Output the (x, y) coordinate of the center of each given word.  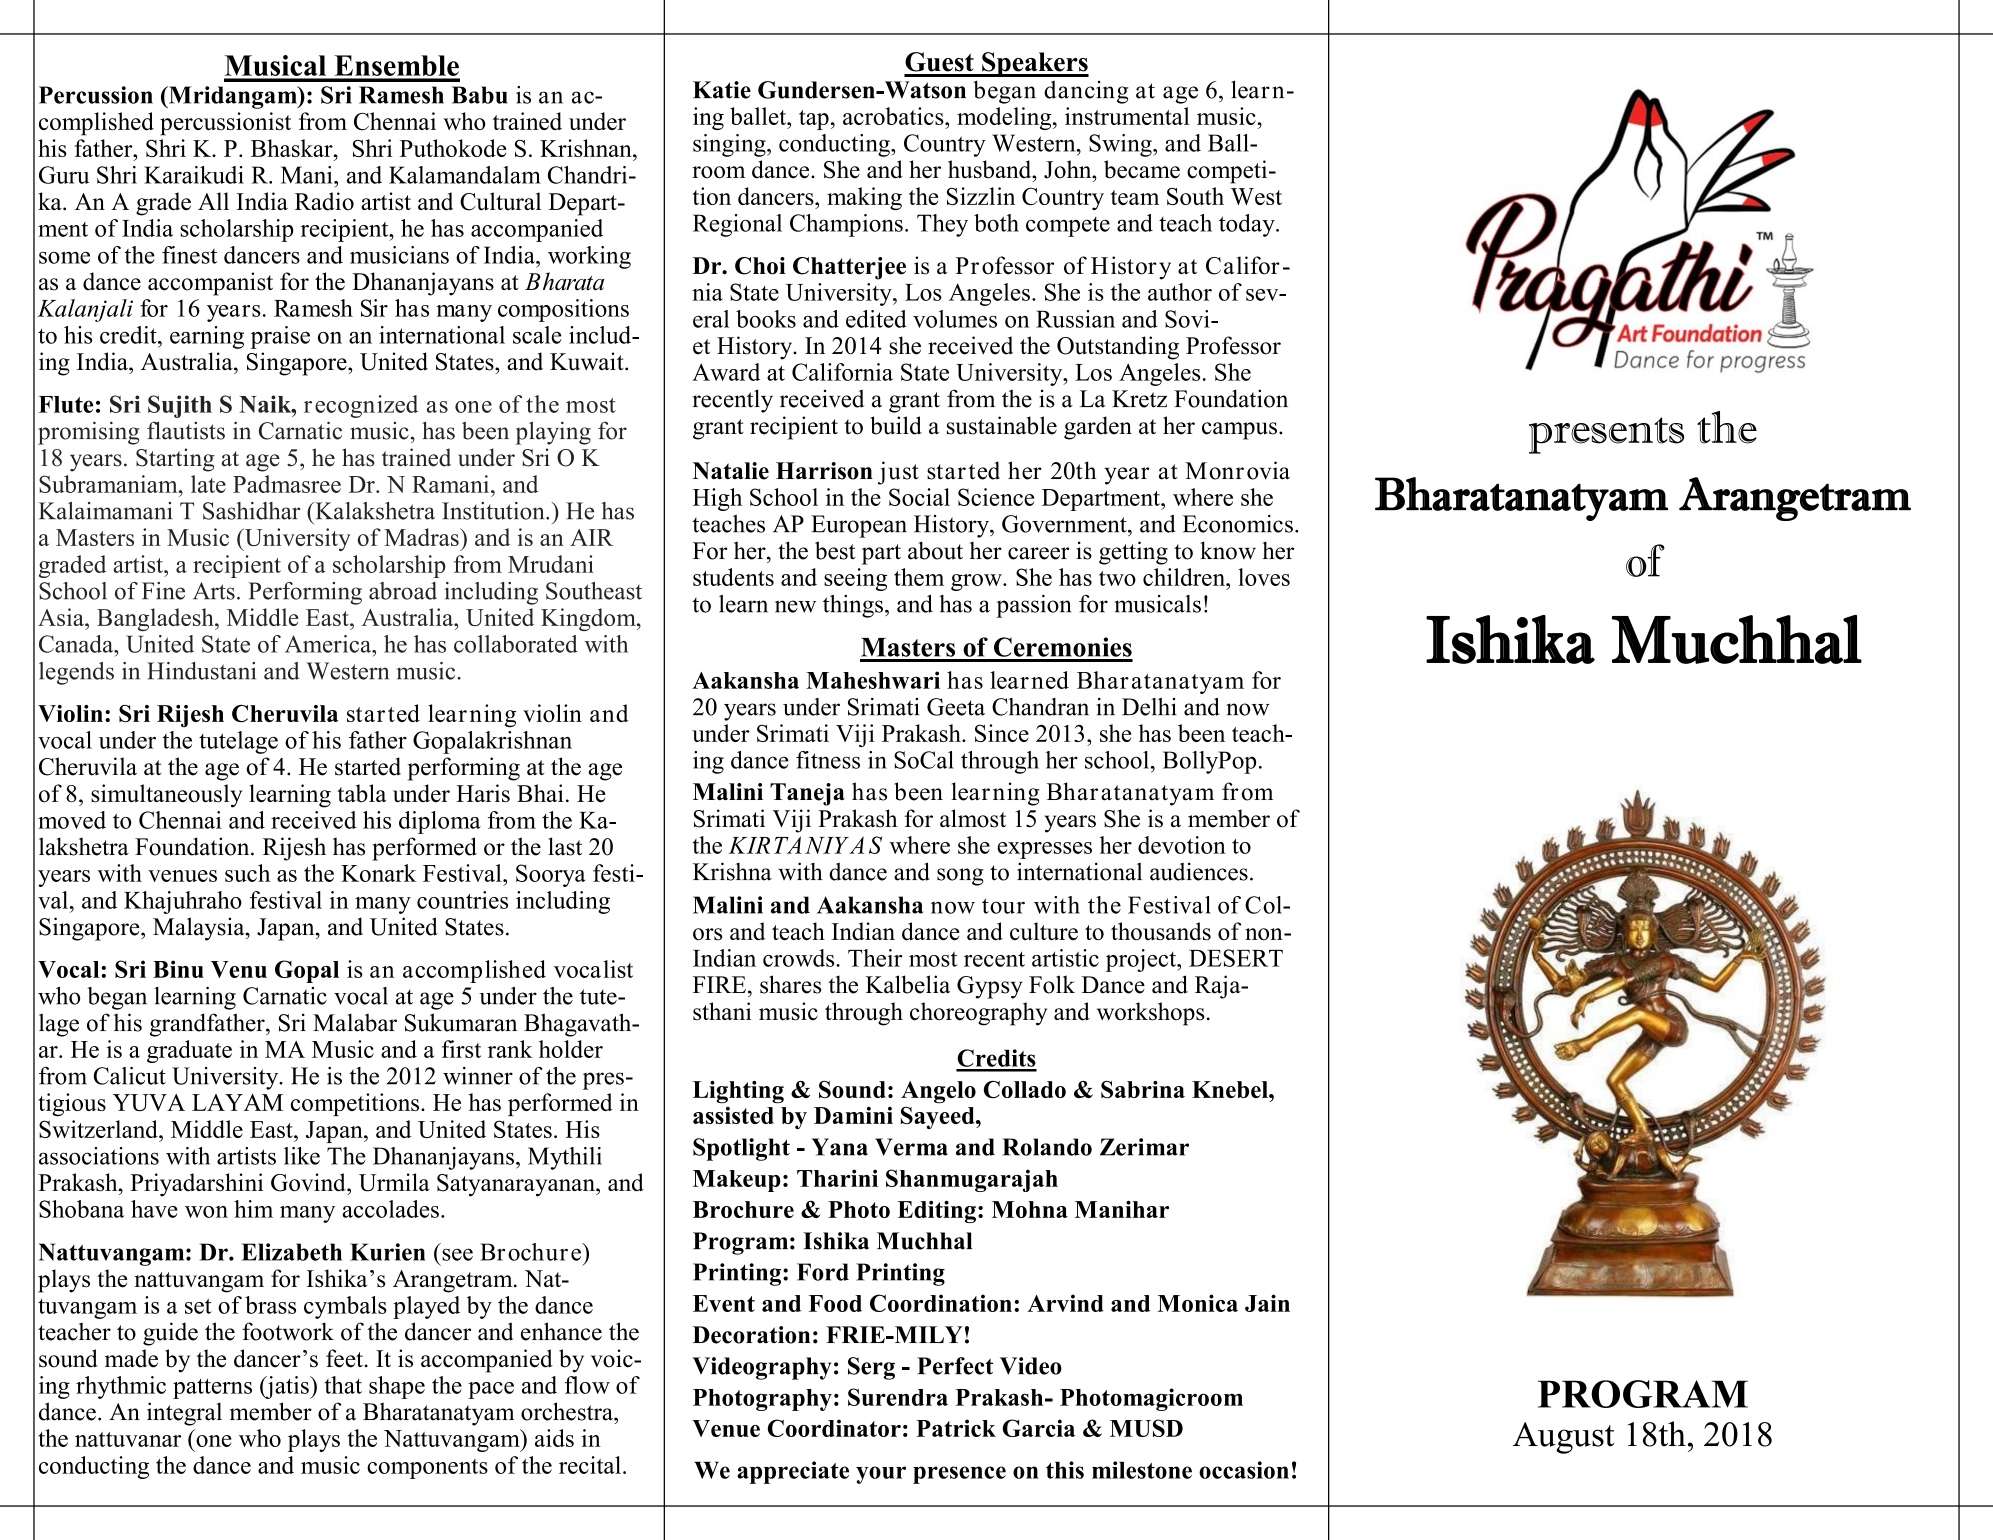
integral (184, 1414)
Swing (1121, 145)
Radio (324, 201)
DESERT (1236, 958)
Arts (214, 591)
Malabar (355, 1022)
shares (790, 984)
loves (1264, 577)
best (835, 550)
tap (814, 120)
